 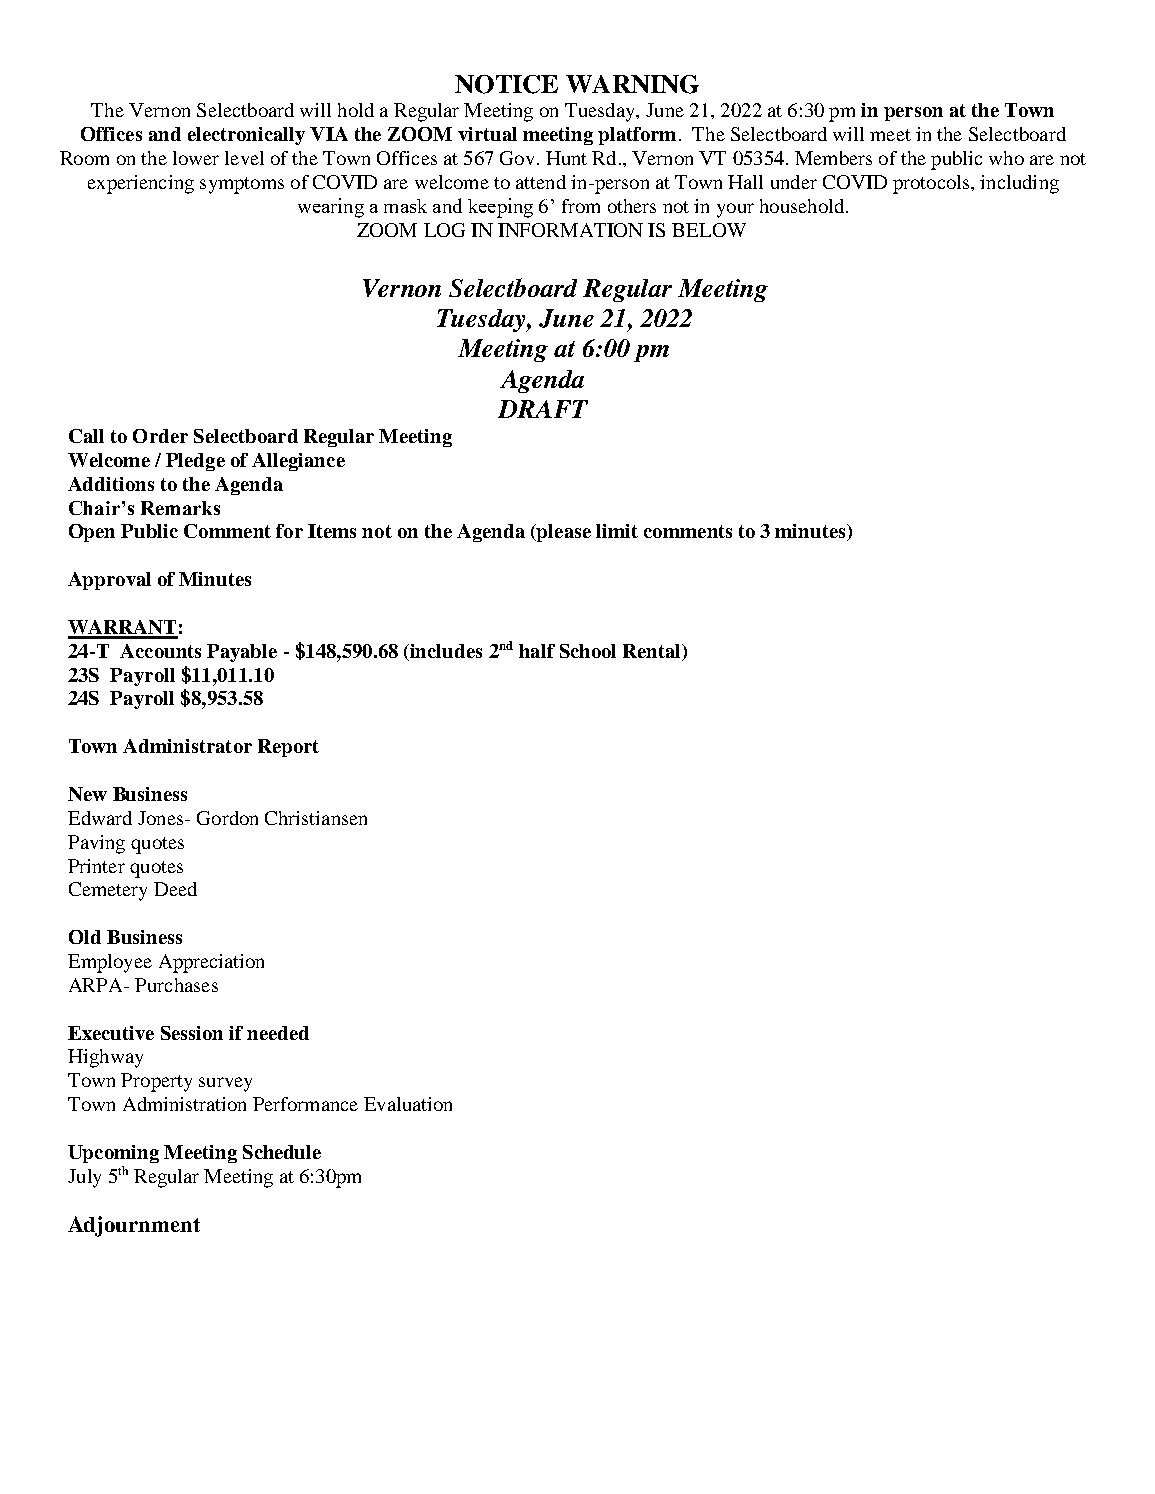 What do you see at coordinates (175, 889) in the image?
I see `Deed` at bounding box center [175, 889].
